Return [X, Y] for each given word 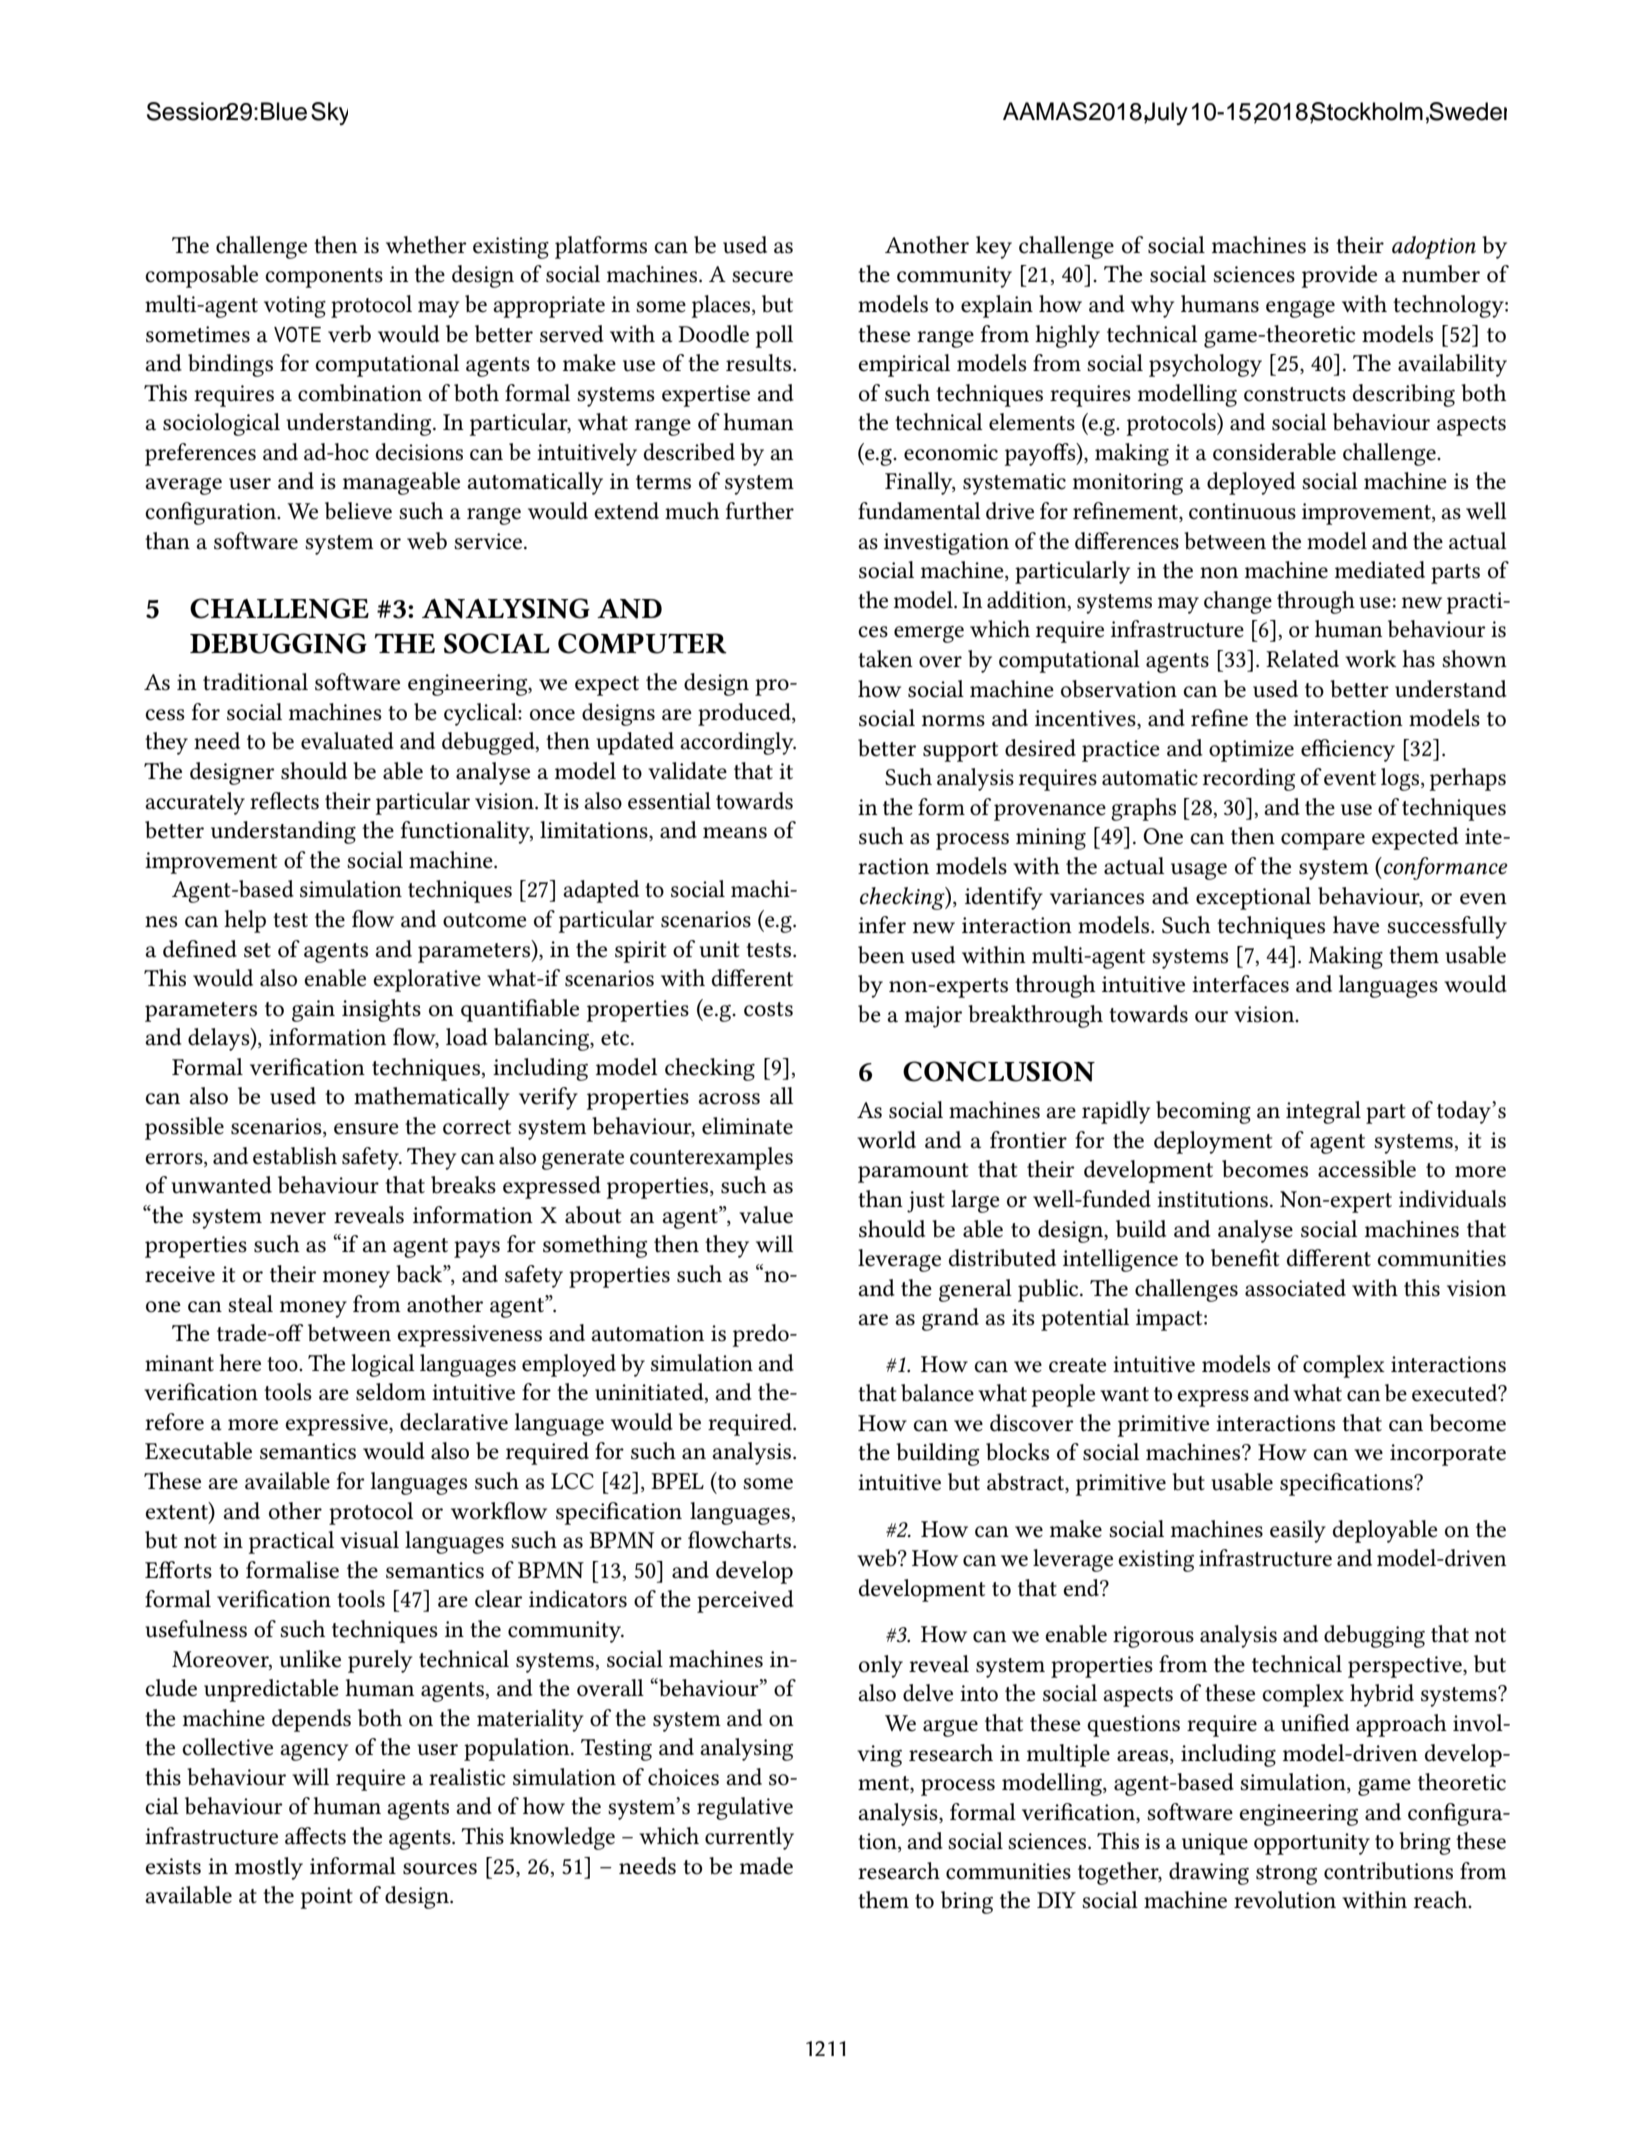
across [729, 1099]
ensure [366, 1129]
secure [762, 277]
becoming [1203, 1112]
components [324, 278]
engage [1300, 309]
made [766, 1866]
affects [315, 1836]
